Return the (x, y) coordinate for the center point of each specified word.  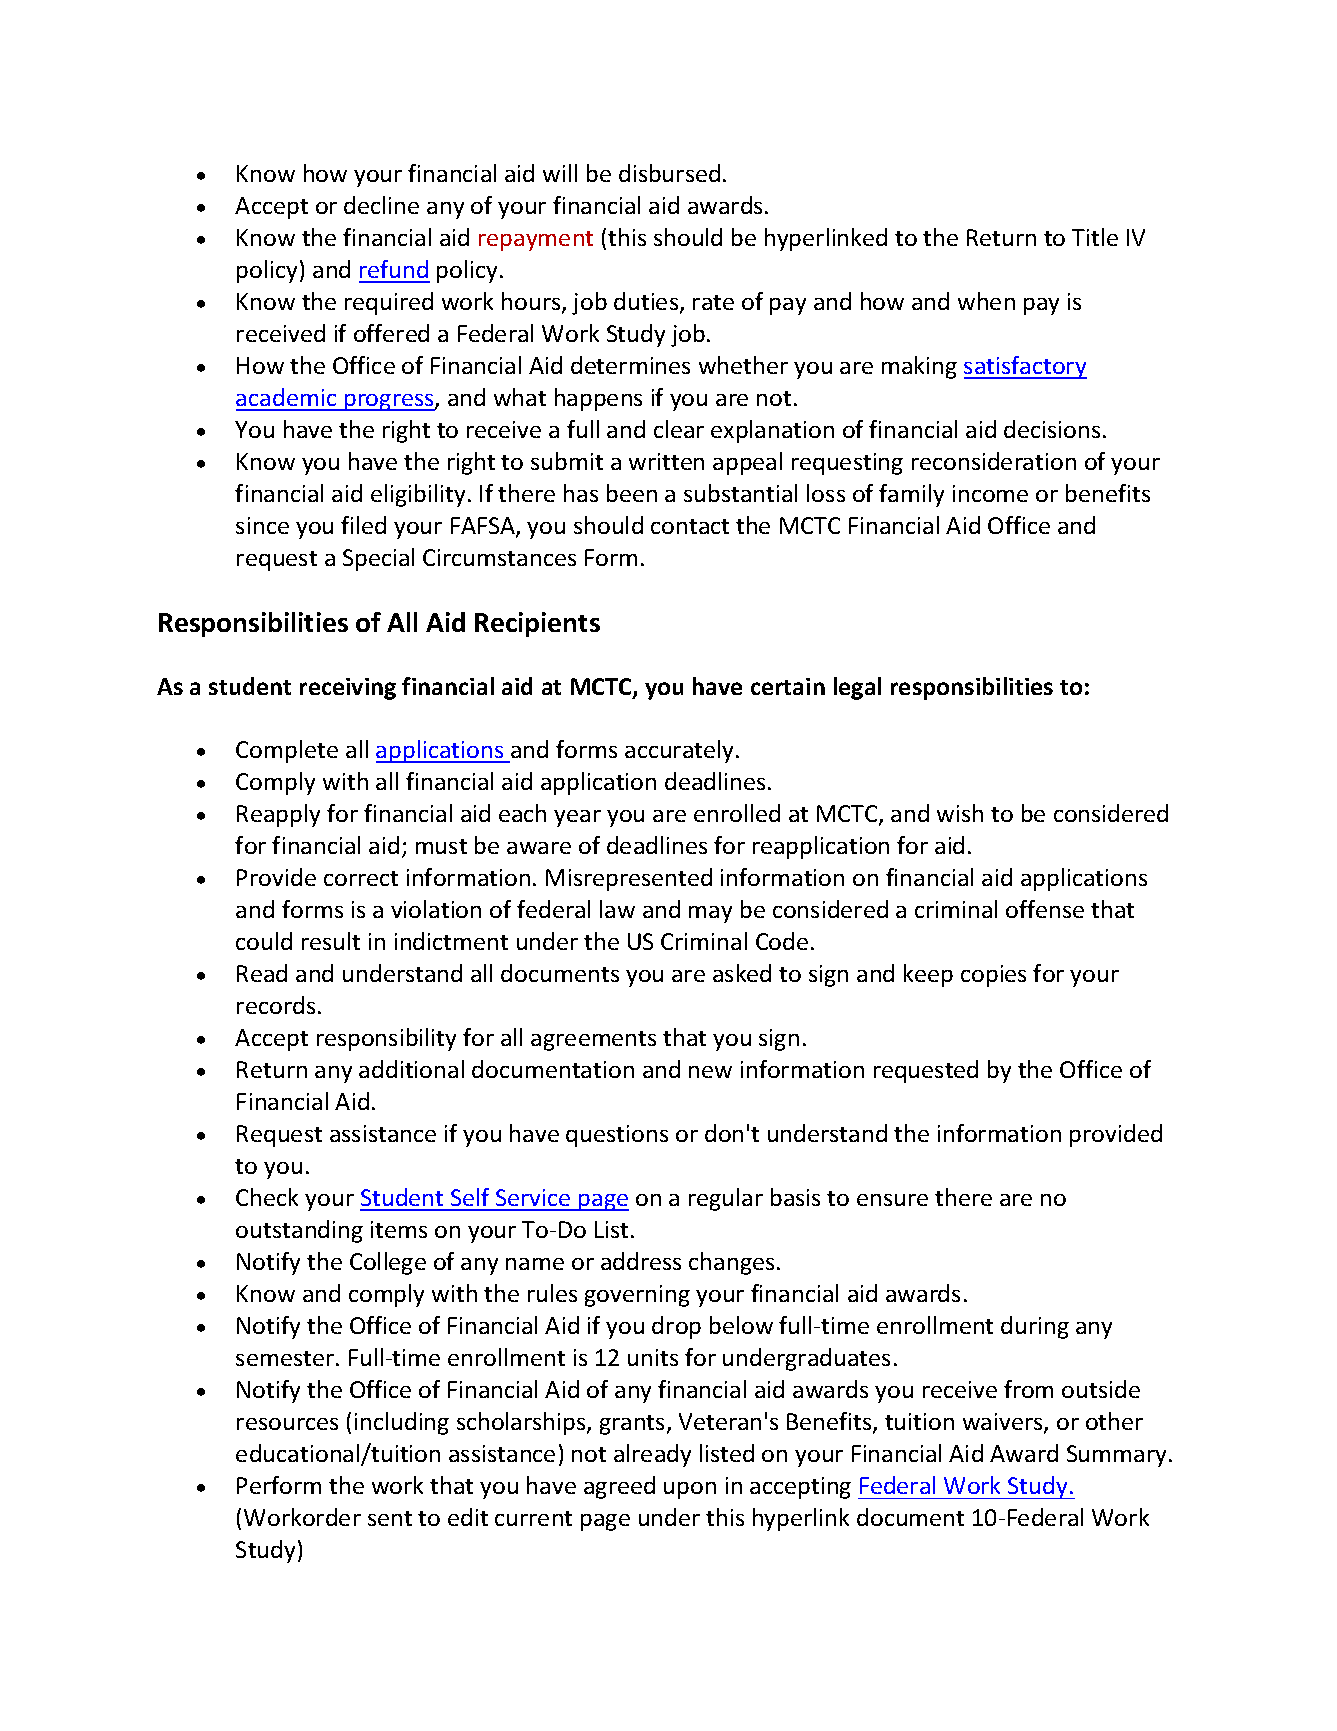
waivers (1004, 1423)
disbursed (669, 173)
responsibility (386, 1039)
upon (690, 1490)
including (402, 1423)
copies (993, 976)
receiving (348, 689)
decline (381, 205)
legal (857, 688)
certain (788, 686)
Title (1095, 237)
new (710, 1072)
